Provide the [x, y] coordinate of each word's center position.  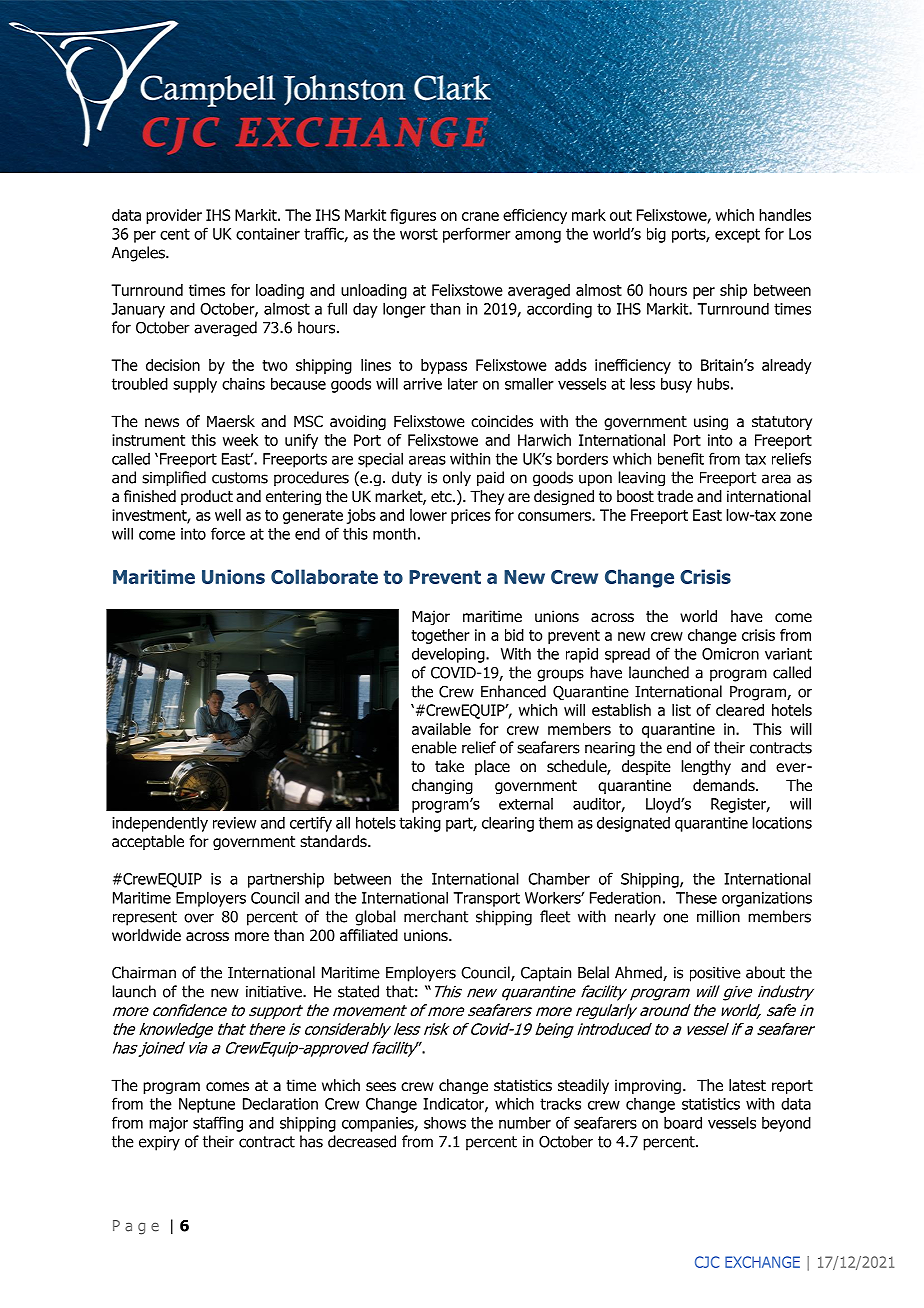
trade [675, 496]
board [683, 1122]
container [268, 234]
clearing [508, 824]
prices [471, 516]
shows [445, 1122]
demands [725, 785]
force [228, 533]
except [737, 235]
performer [477, 235]
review [234, 823]
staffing [218, 1124]
